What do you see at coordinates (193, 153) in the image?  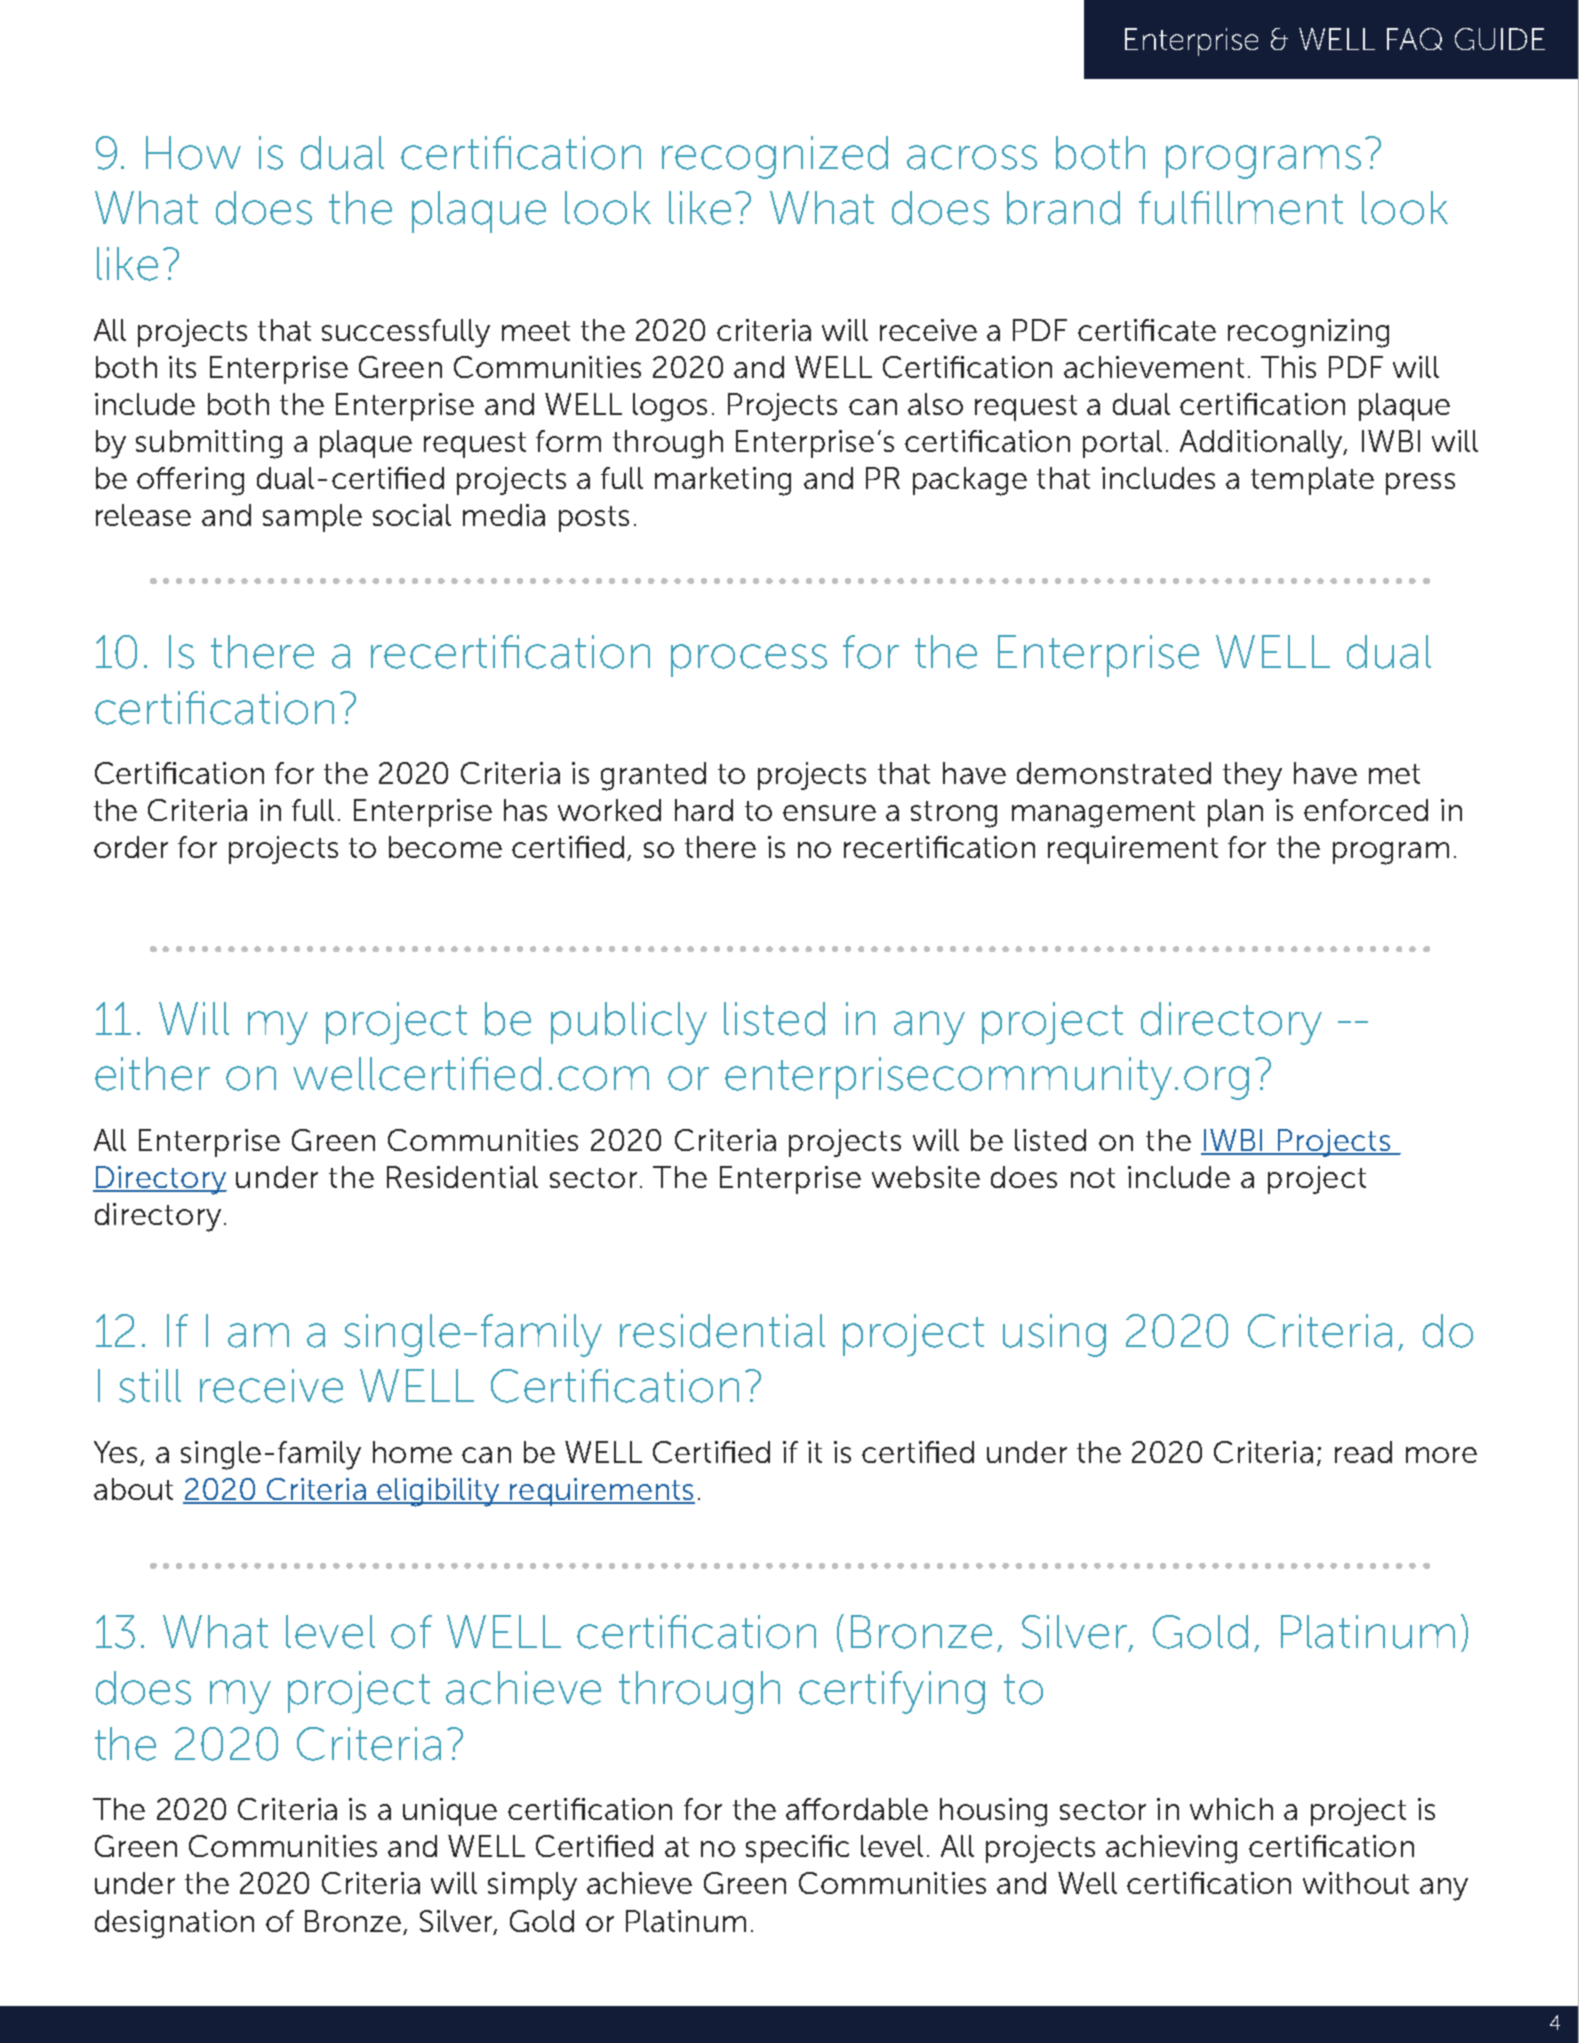 I see `How` at bounding box center [193, 153].
